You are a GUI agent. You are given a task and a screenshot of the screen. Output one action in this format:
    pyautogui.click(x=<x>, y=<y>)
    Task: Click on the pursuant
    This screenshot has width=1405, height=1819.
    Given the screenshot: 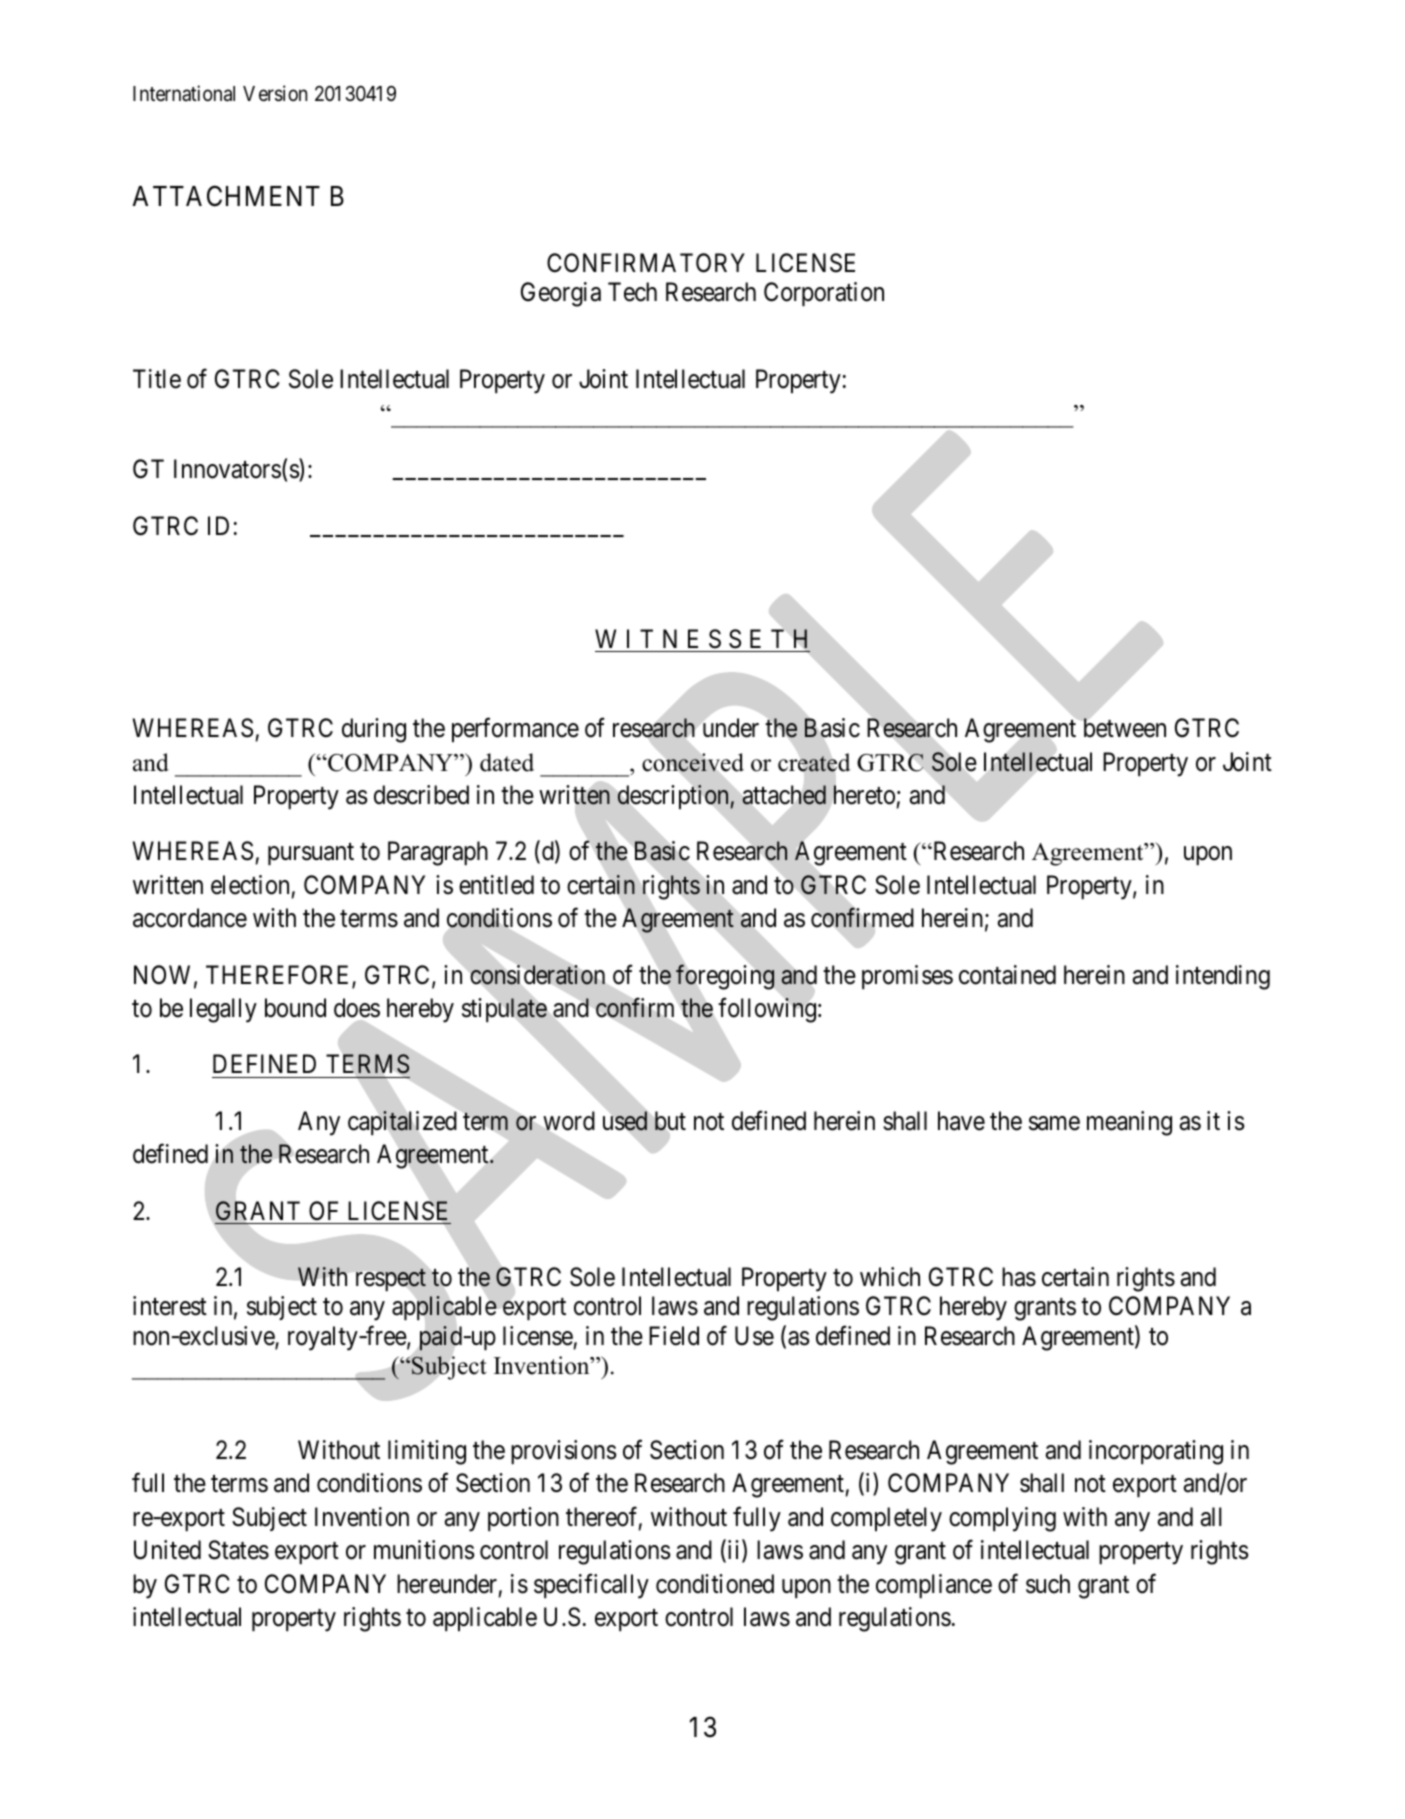 What is the action you would take?
    pyautogui.click(x=311, y=854)
